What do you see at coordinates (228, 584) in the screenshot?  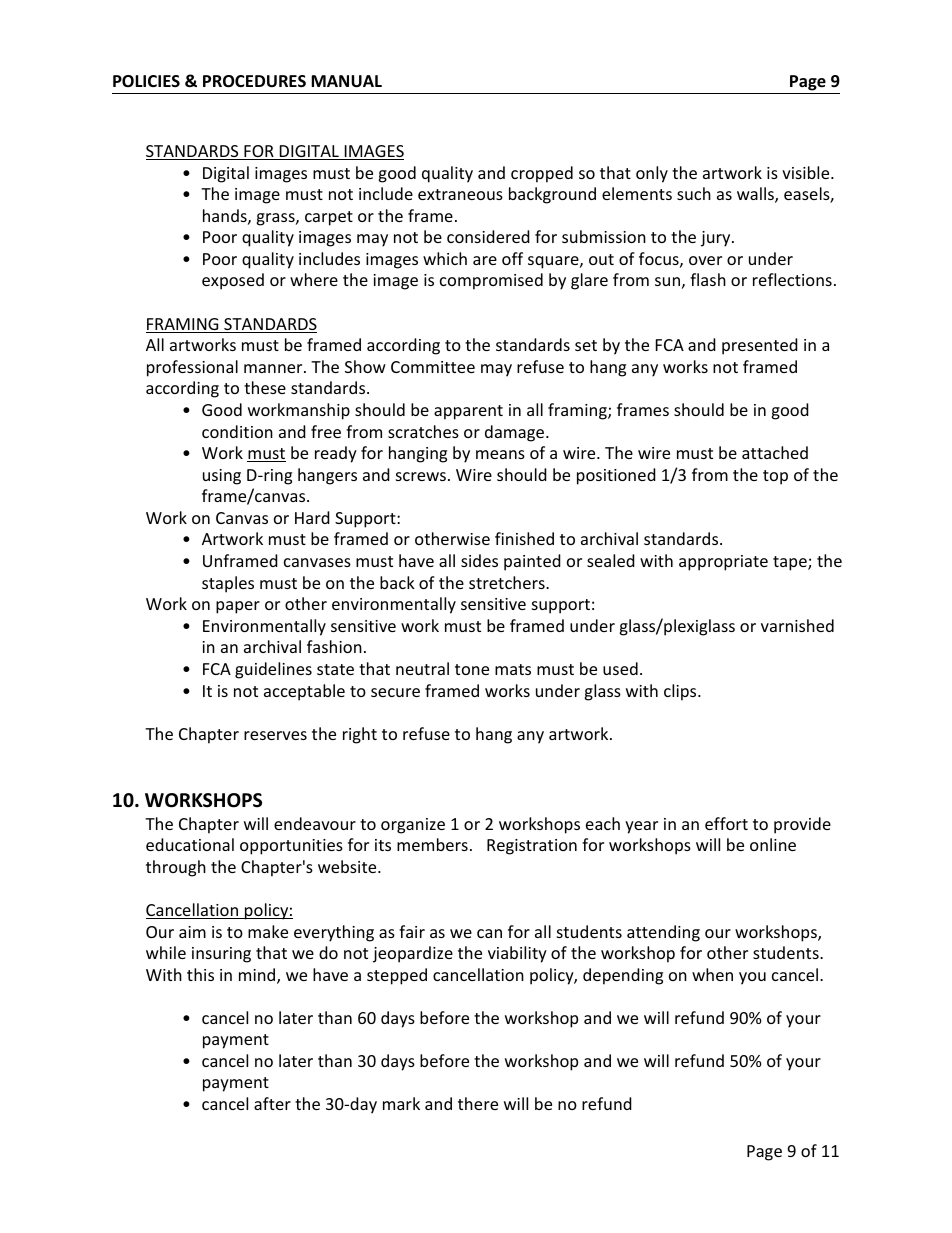 I see `staples` at bounding box center [228, 584].
